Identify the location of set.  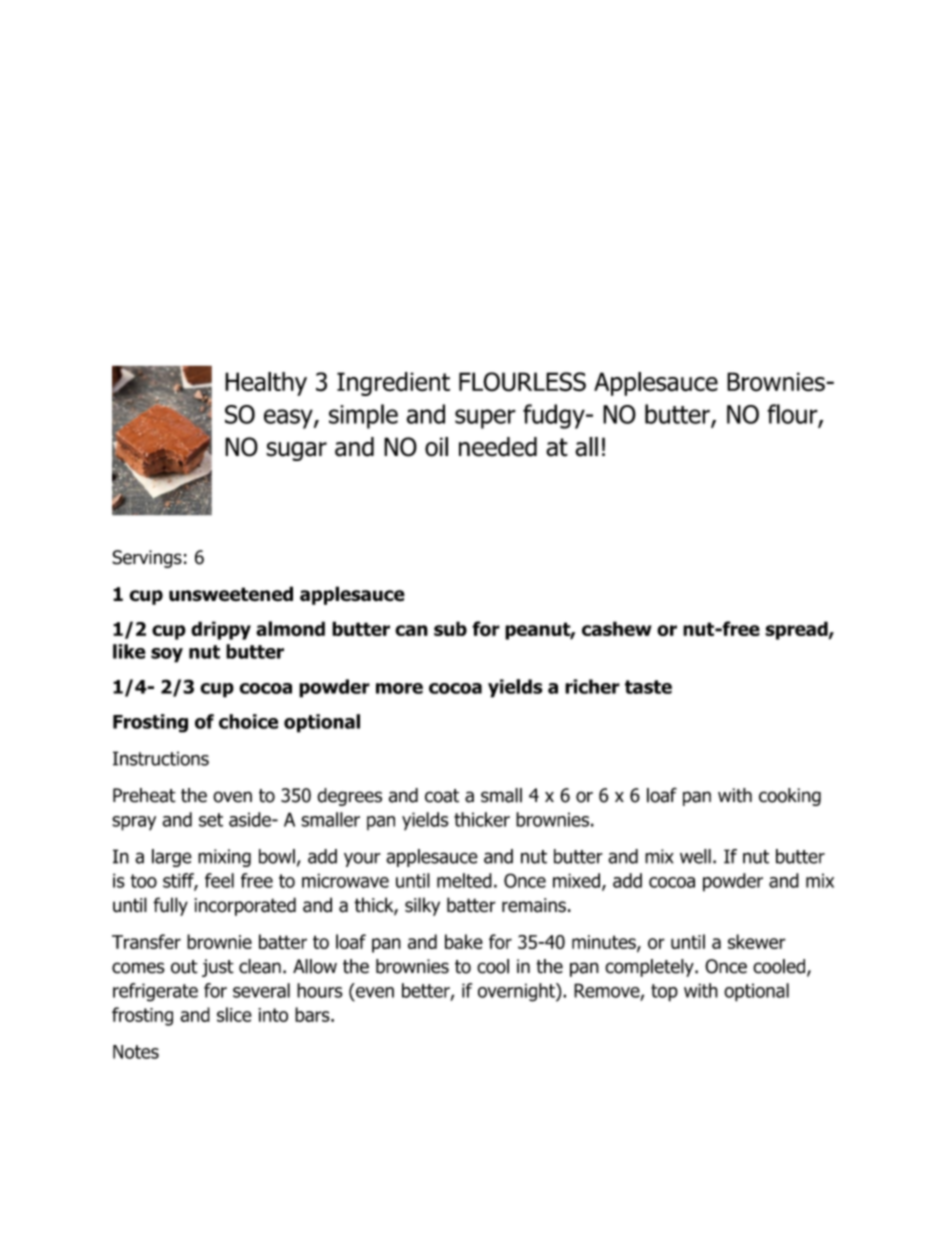
(211, 820).
